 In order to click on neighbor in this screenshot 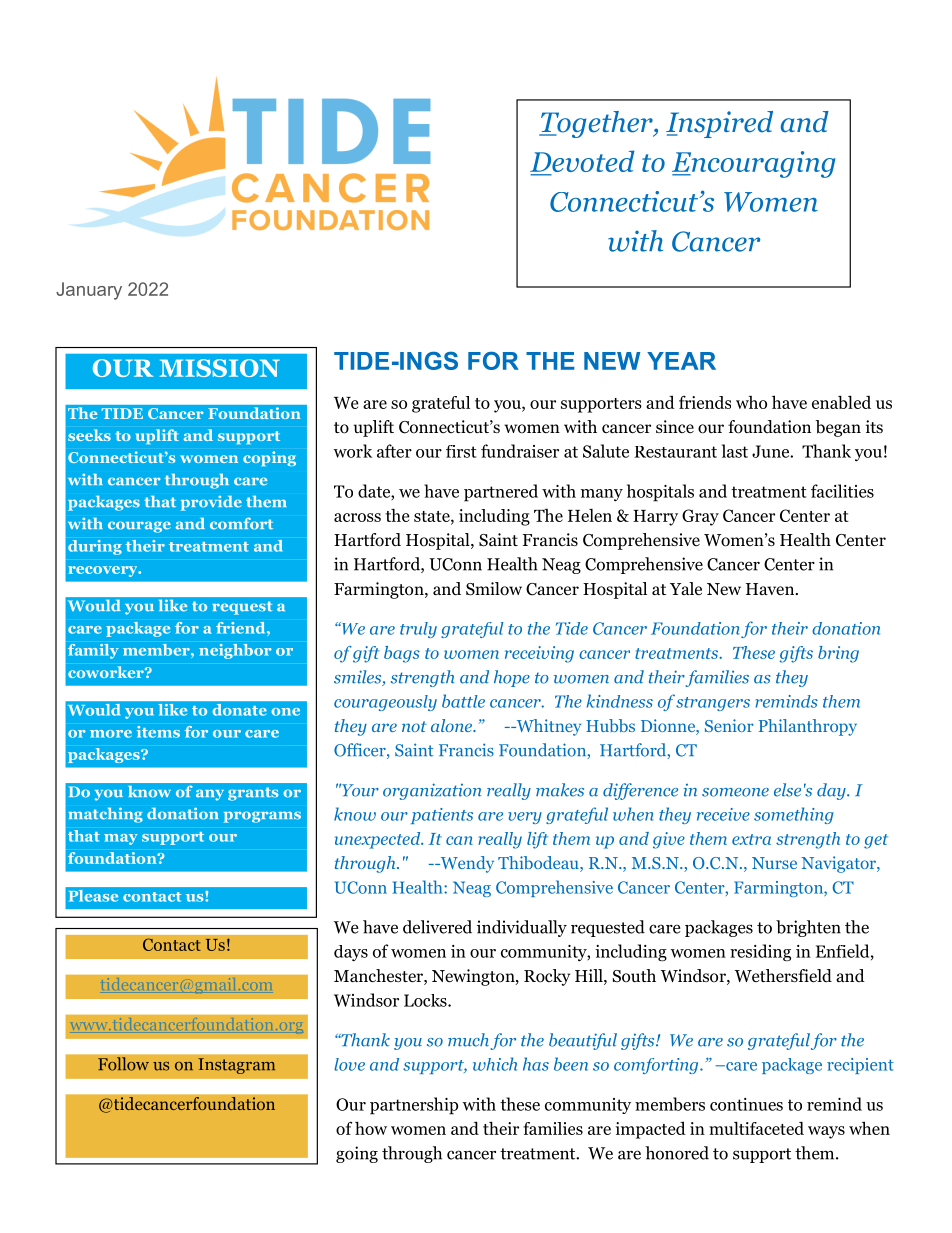, I will do `click(235, 651)`.
